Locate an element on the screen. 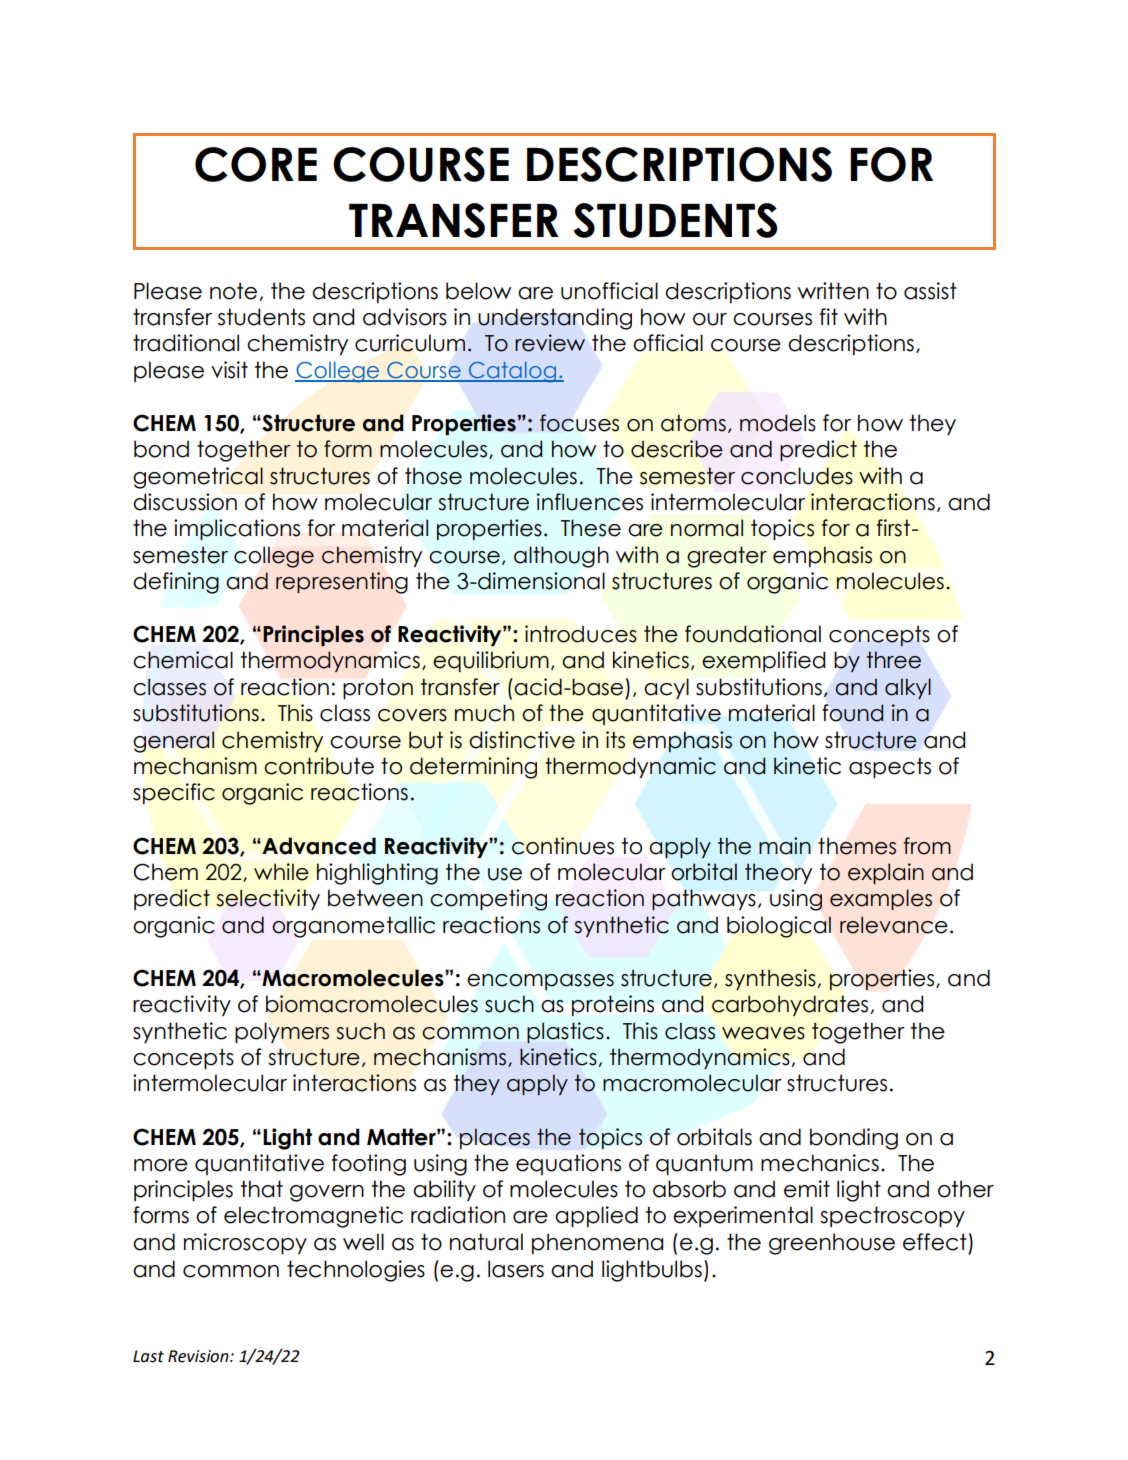  visit is located at coordinates (229, 370).
